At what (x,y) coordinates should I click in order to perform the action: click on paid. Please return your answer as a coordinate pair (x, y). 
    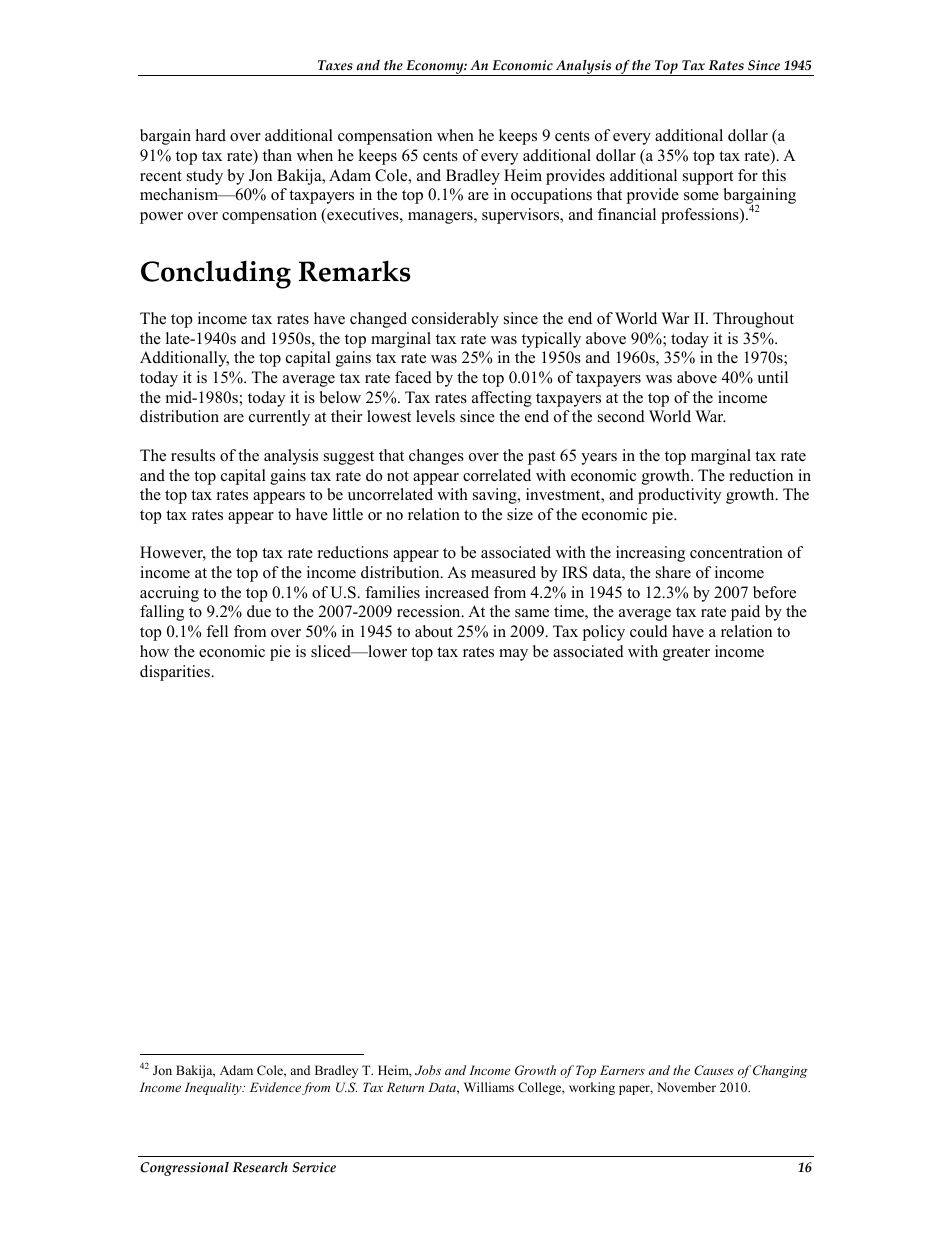
    Looking at the image, I should click on (745, 613).
